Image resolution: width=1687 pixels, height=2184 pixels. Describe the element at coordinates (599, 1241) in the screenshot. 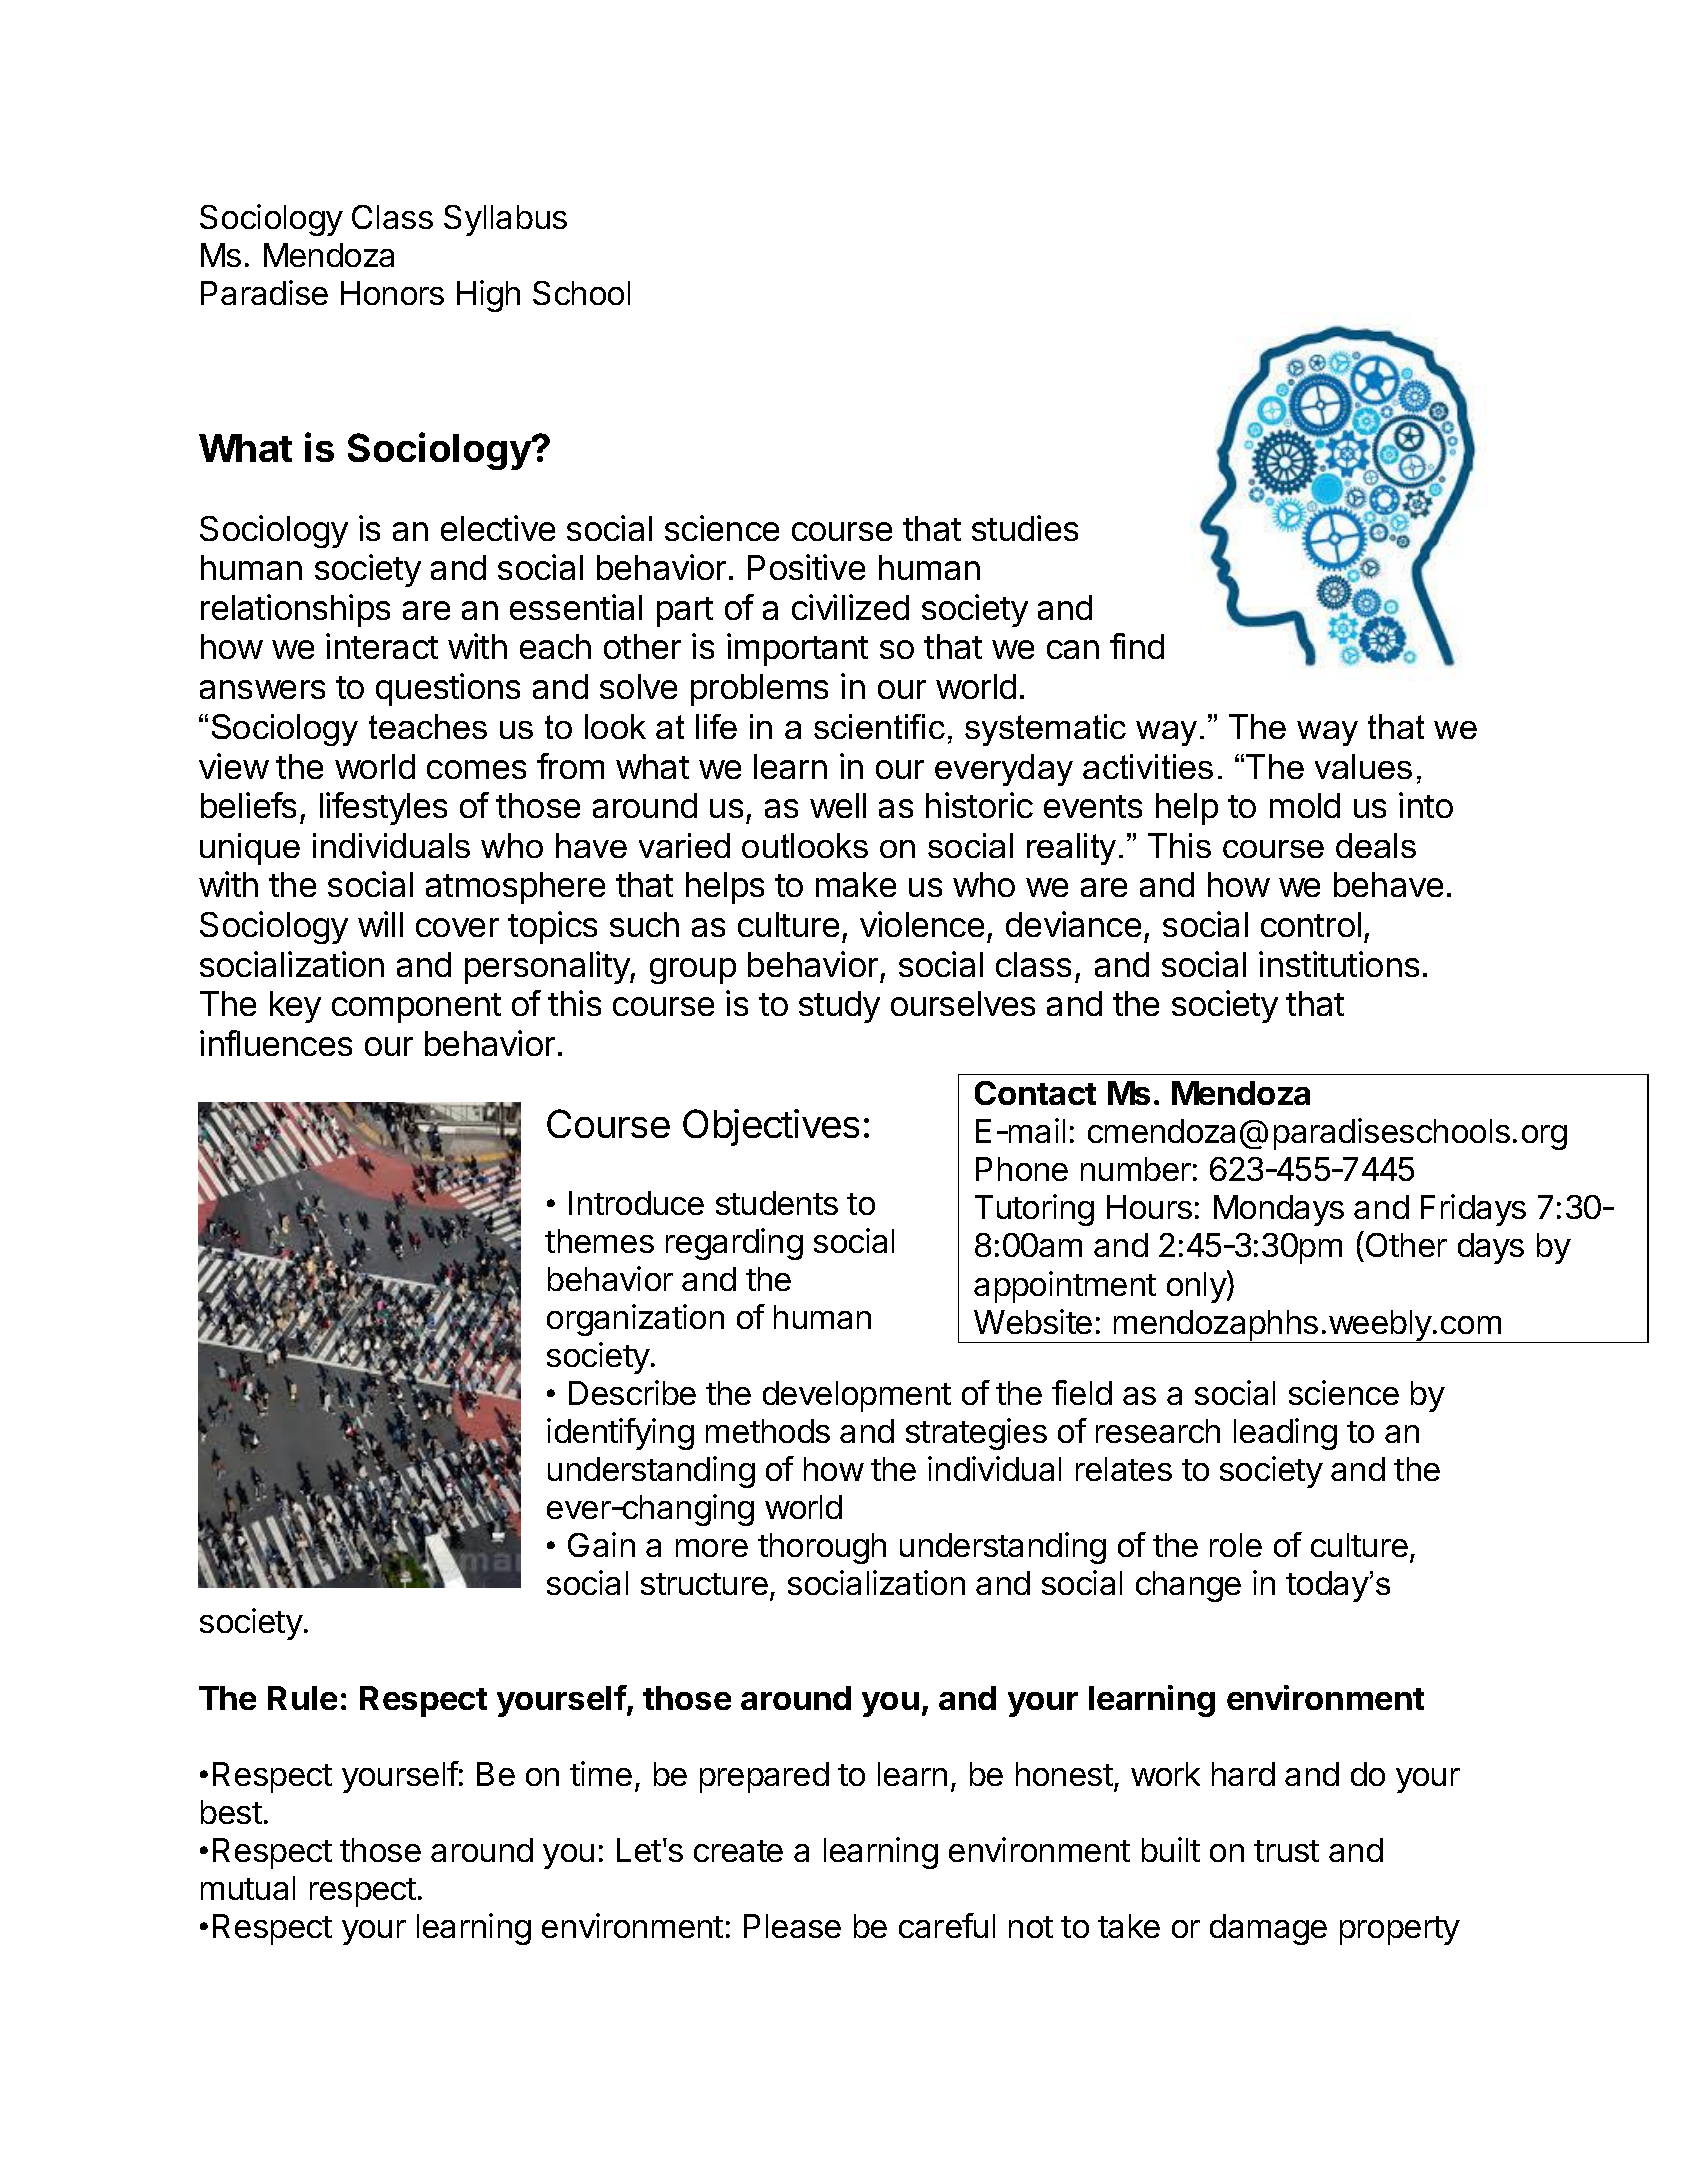

I see `themes` at that location.
